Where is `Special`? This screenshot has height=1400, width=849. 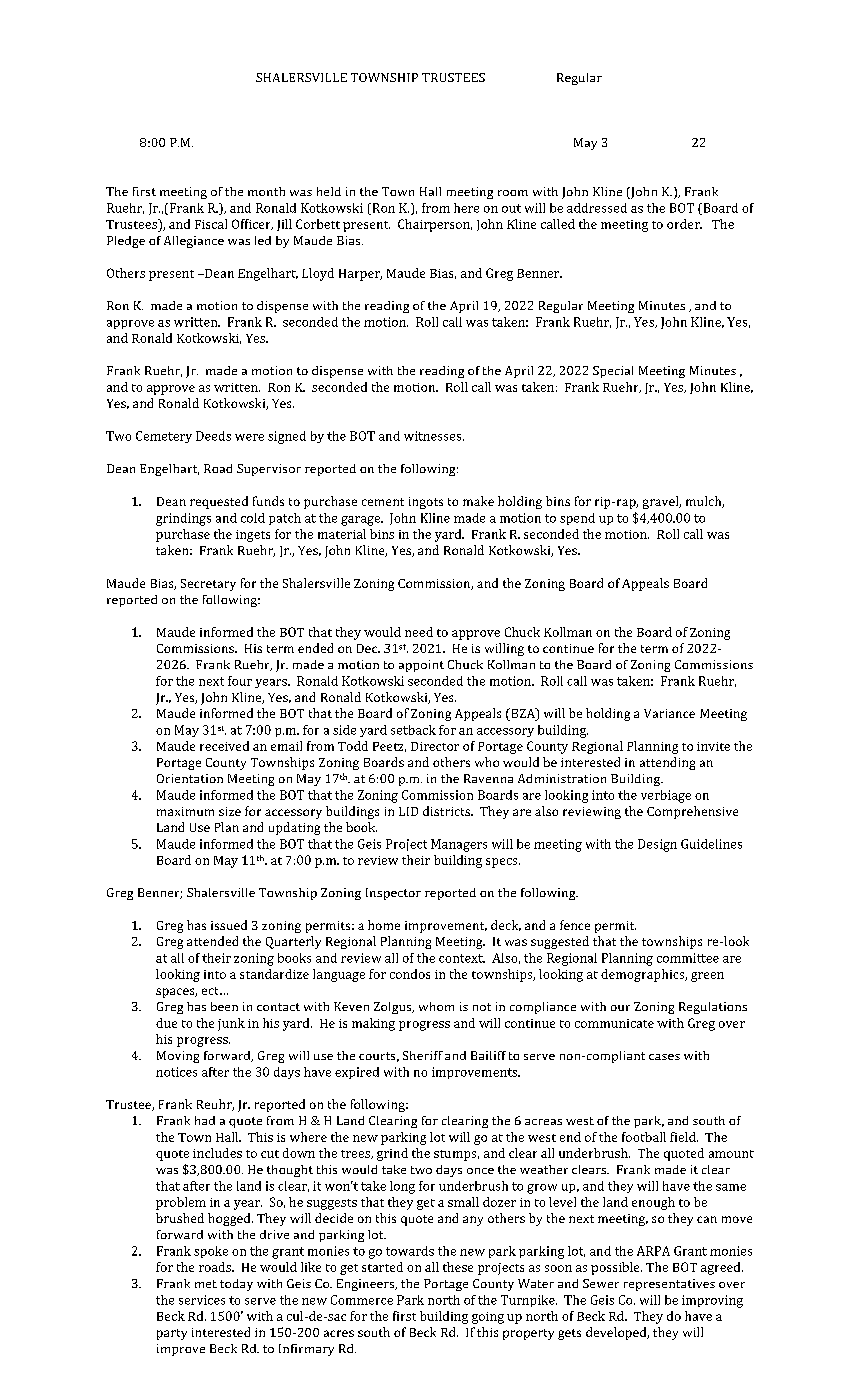
Special is located at coordinates (613, 372).
